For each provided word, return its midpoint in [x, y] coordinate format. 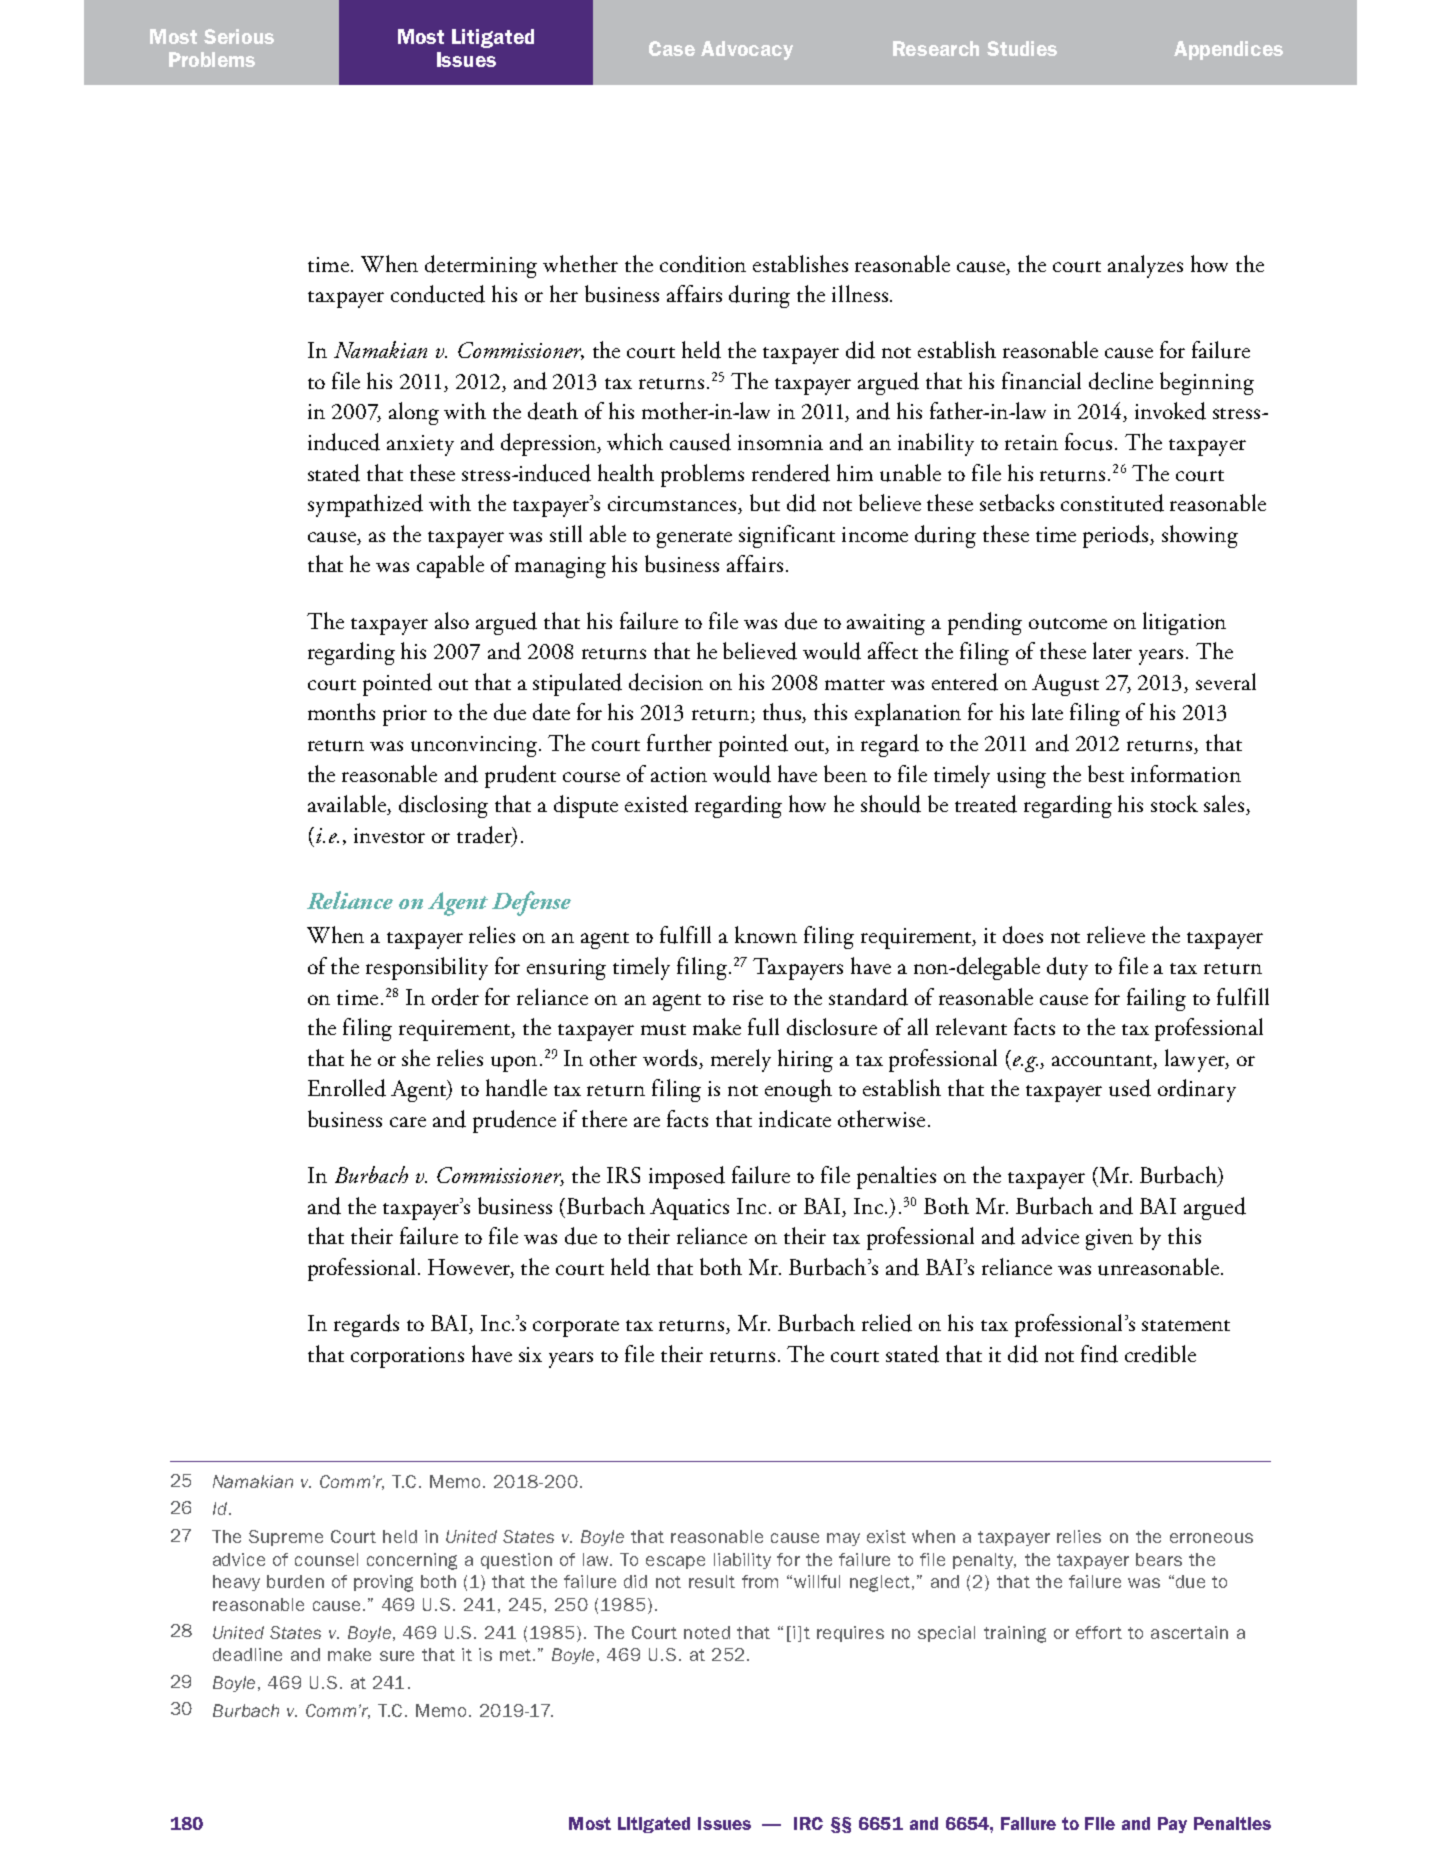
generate [694, 539]
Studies [1022, 48]
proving [383, 1583]
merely [741, 1060]
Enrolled [347, 1088]
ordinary [1197, 1090]
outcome [1068, 624]
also [452, 620]
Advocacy [747, 50]
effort [1099, 1632]
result [712, 1581]
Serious [239, 36]
